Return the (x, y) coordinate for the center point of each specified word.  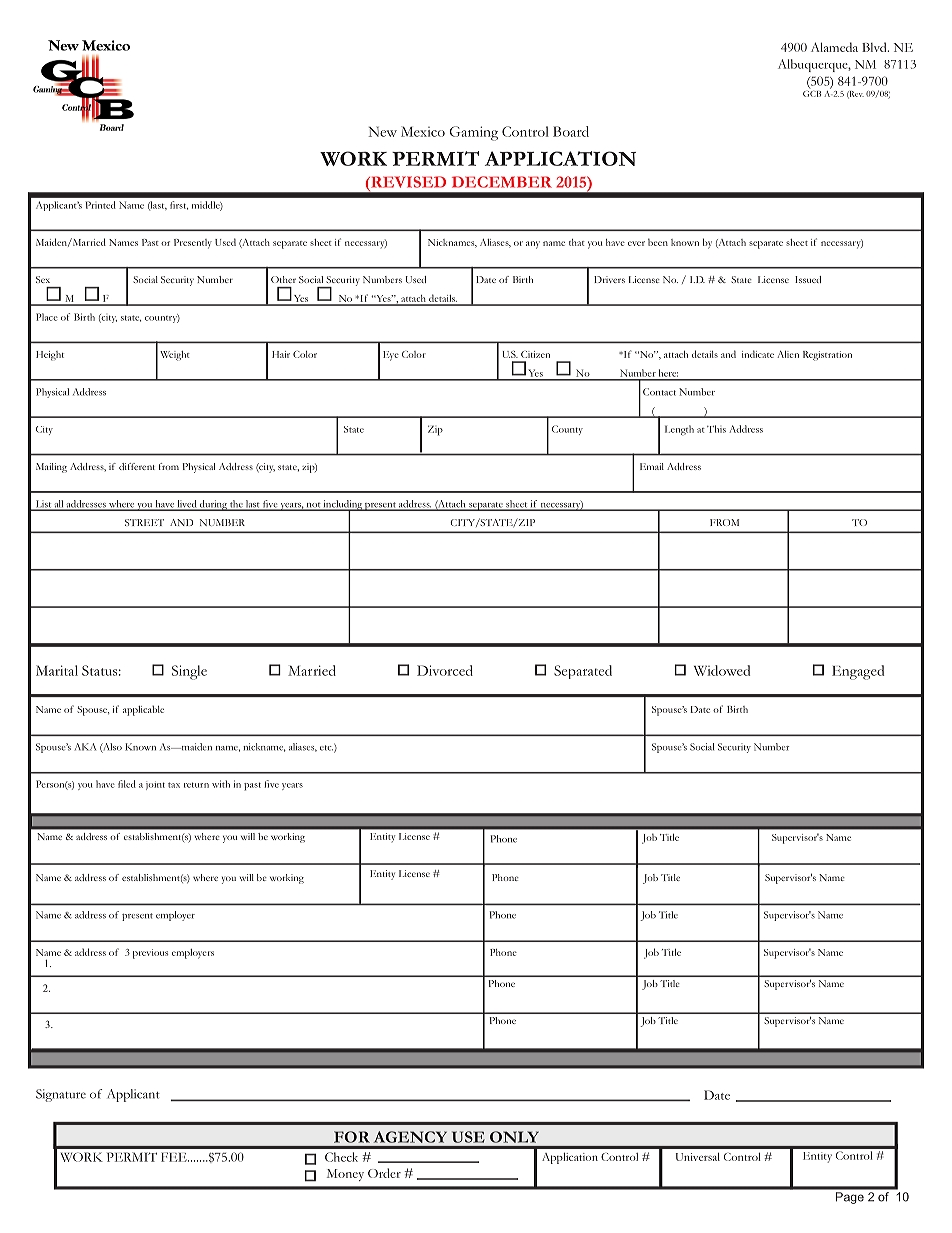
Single (189, 672)
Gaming (473, 133)
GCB (812, 92)
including (343, 506)
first (179, 205)
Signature (61, 1095)
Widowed (722, 670)
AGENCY (410, 1137)
